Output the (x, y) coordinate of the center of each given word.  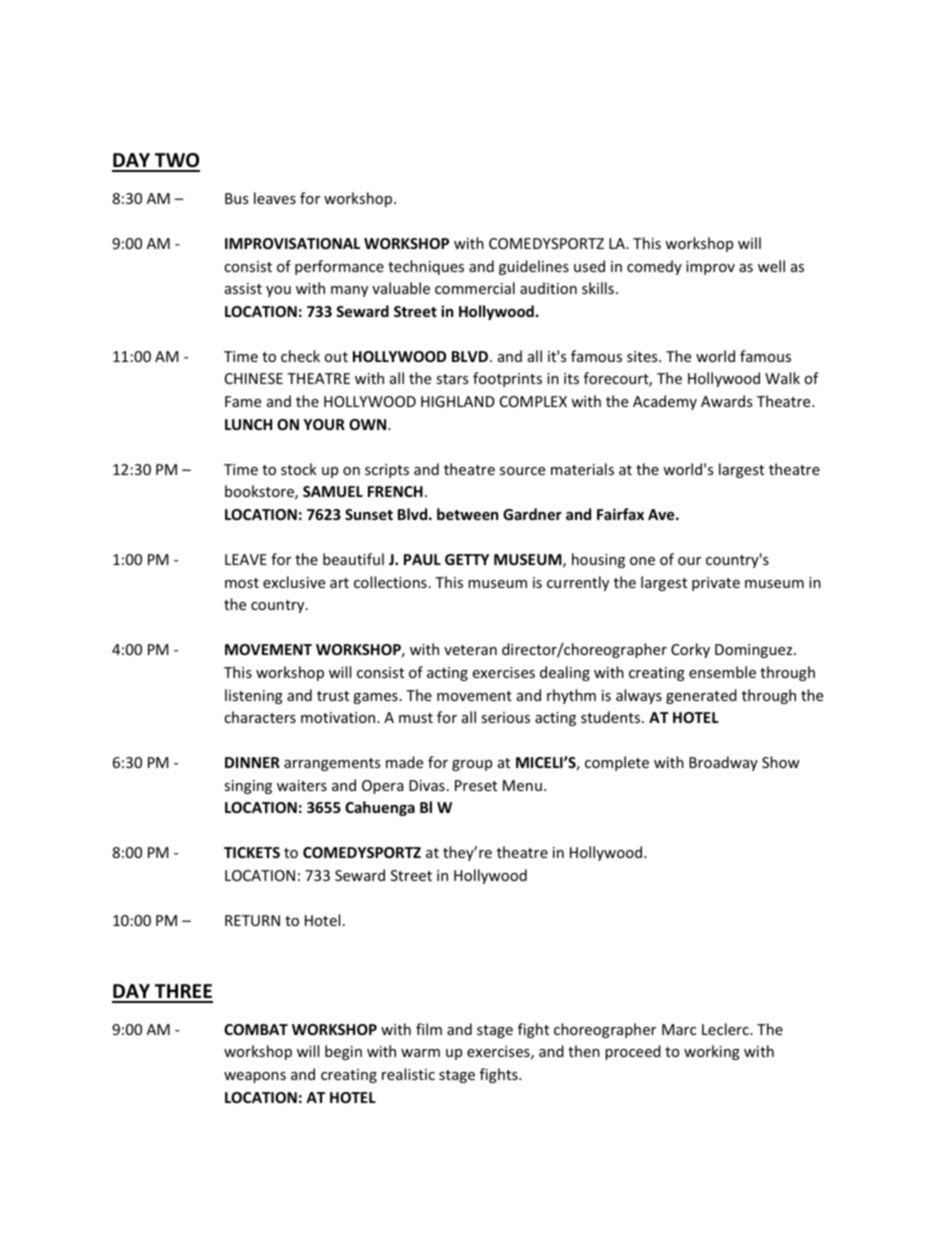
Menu (522, 785)
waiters (302, 785)
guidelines (534, 267)
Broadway (723, 763)
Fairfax (620, 514)
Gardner (532, 514)
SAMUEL (333, 491)
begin (343, 1052)
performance (339, 267)
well (771, 266)
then (584, 1051)
